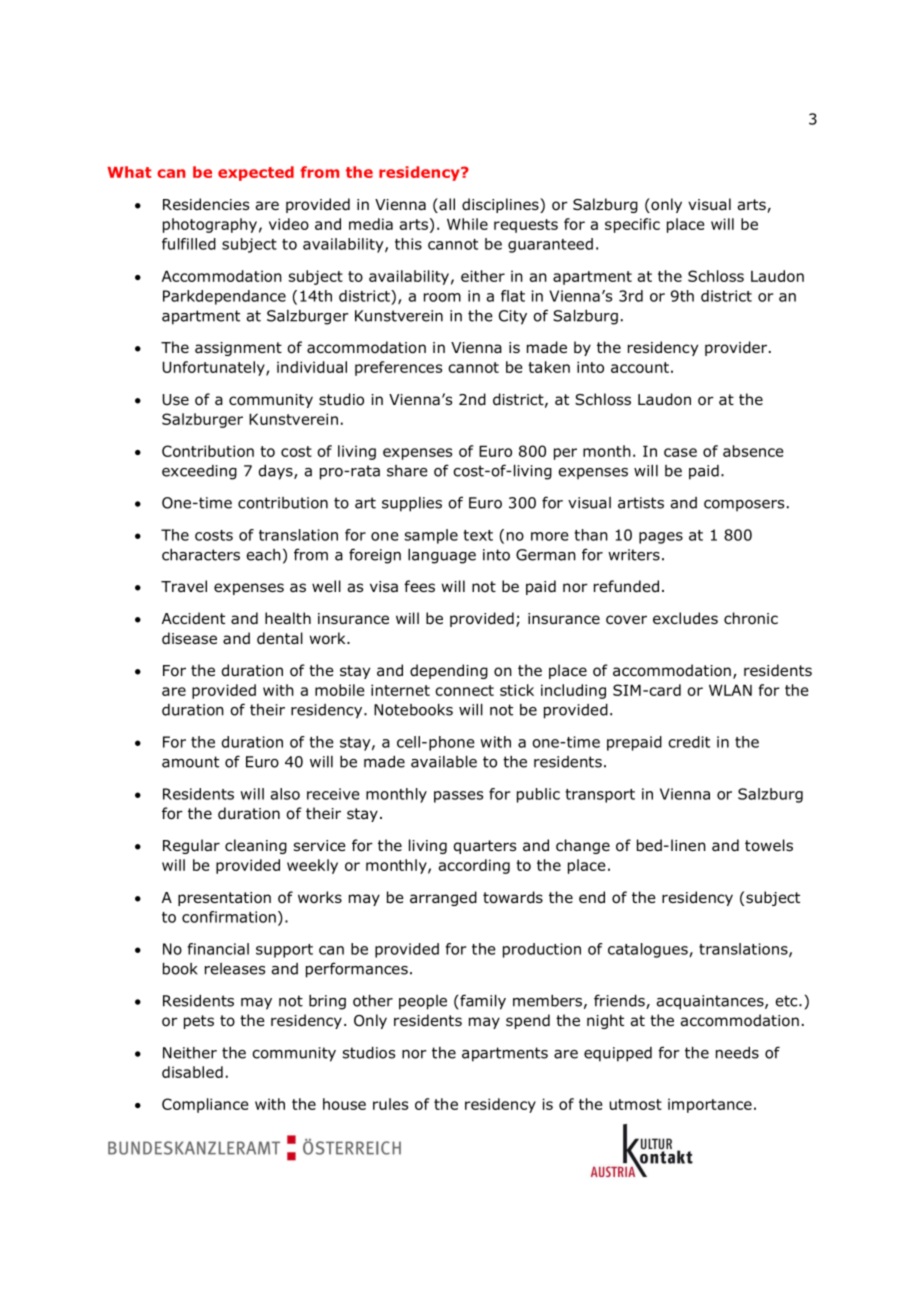 This screenshot has width=924, height=1308. What do you see at coordinates (206, 204) in the screenshot?
I see `Residencies` at bounding box center [206, 204].
